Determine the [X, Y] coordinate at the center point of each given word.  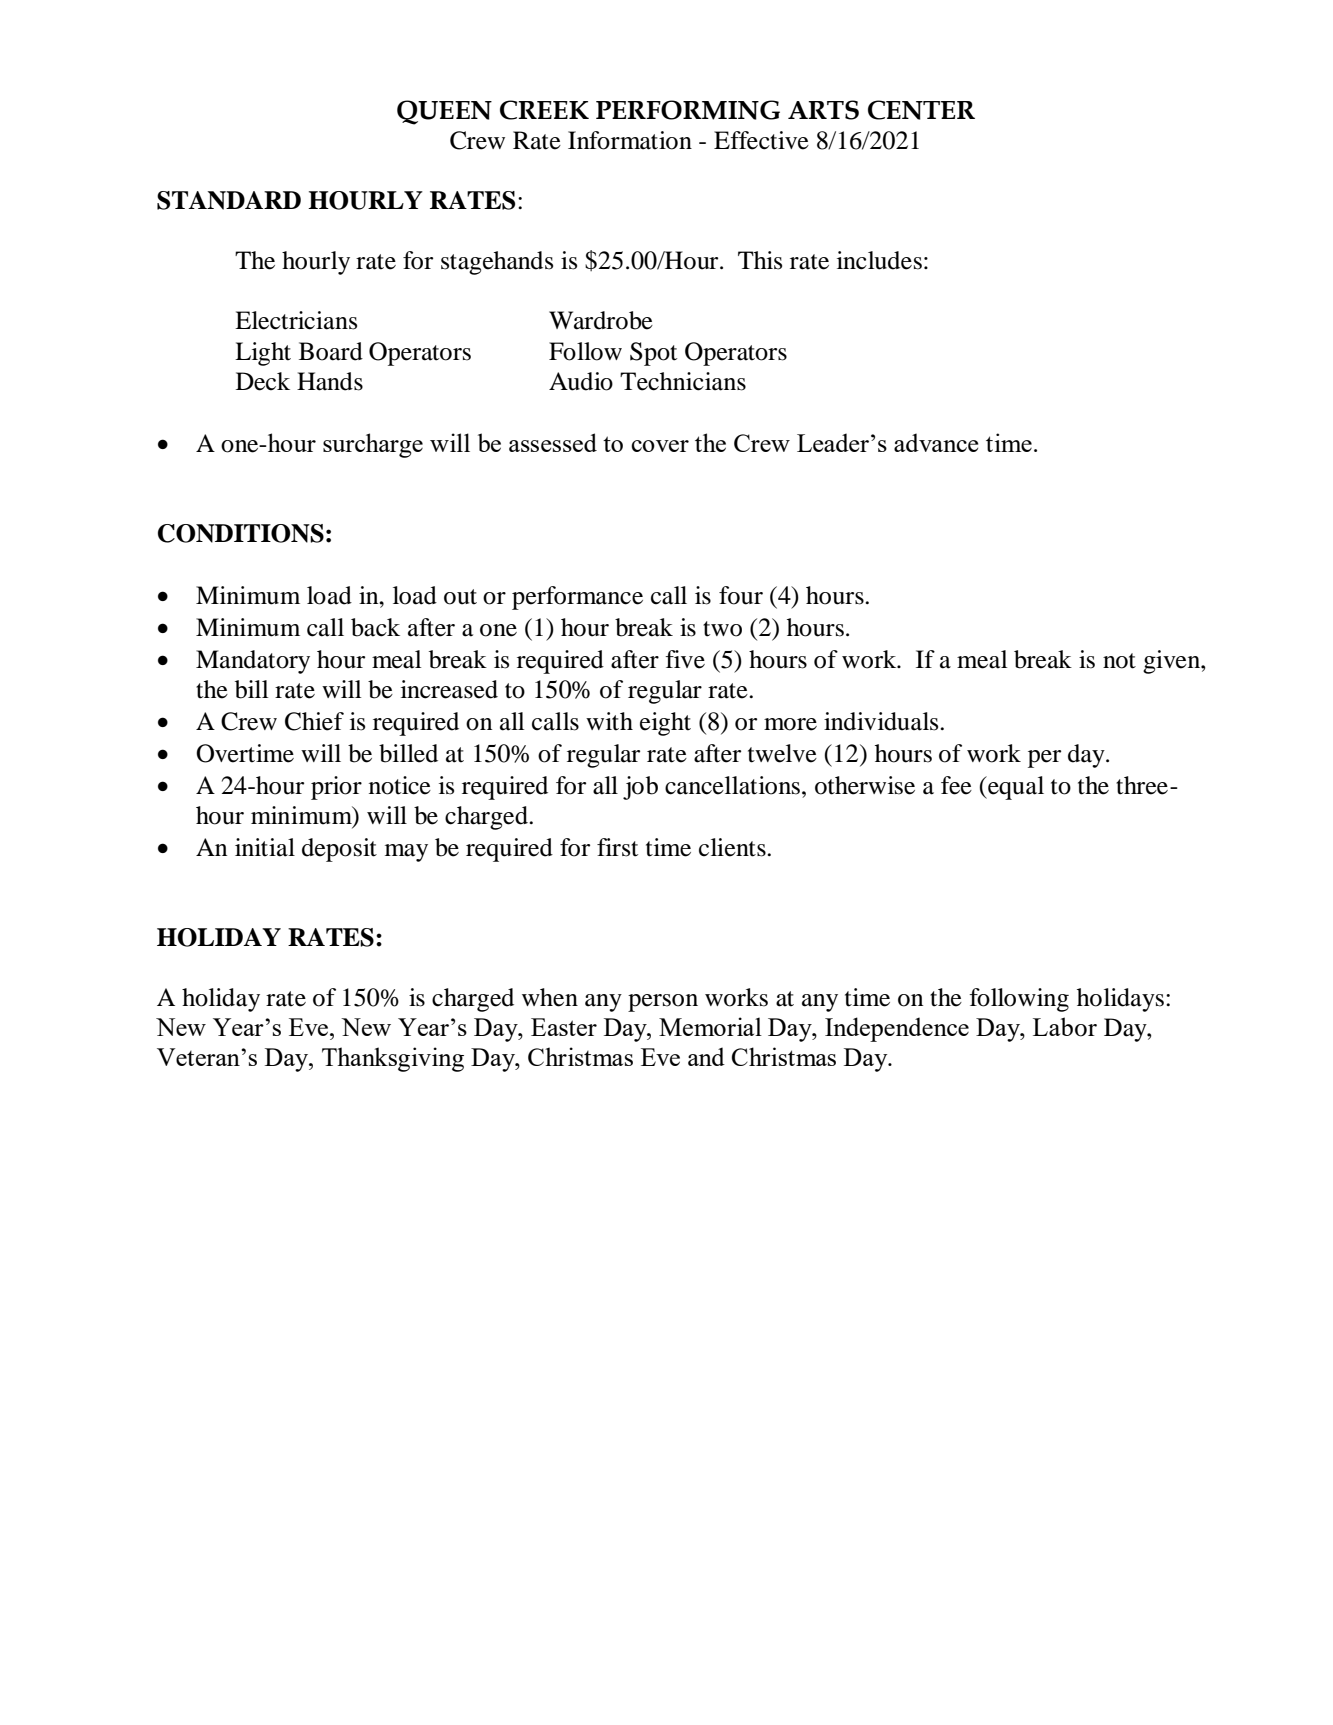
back [375, 627]
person [663, 1003]
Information [630, 140]
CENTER [921, 110]
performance [577, 598]
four [741, 595]
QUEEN [444, 112]
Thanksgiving [393, 1059]
